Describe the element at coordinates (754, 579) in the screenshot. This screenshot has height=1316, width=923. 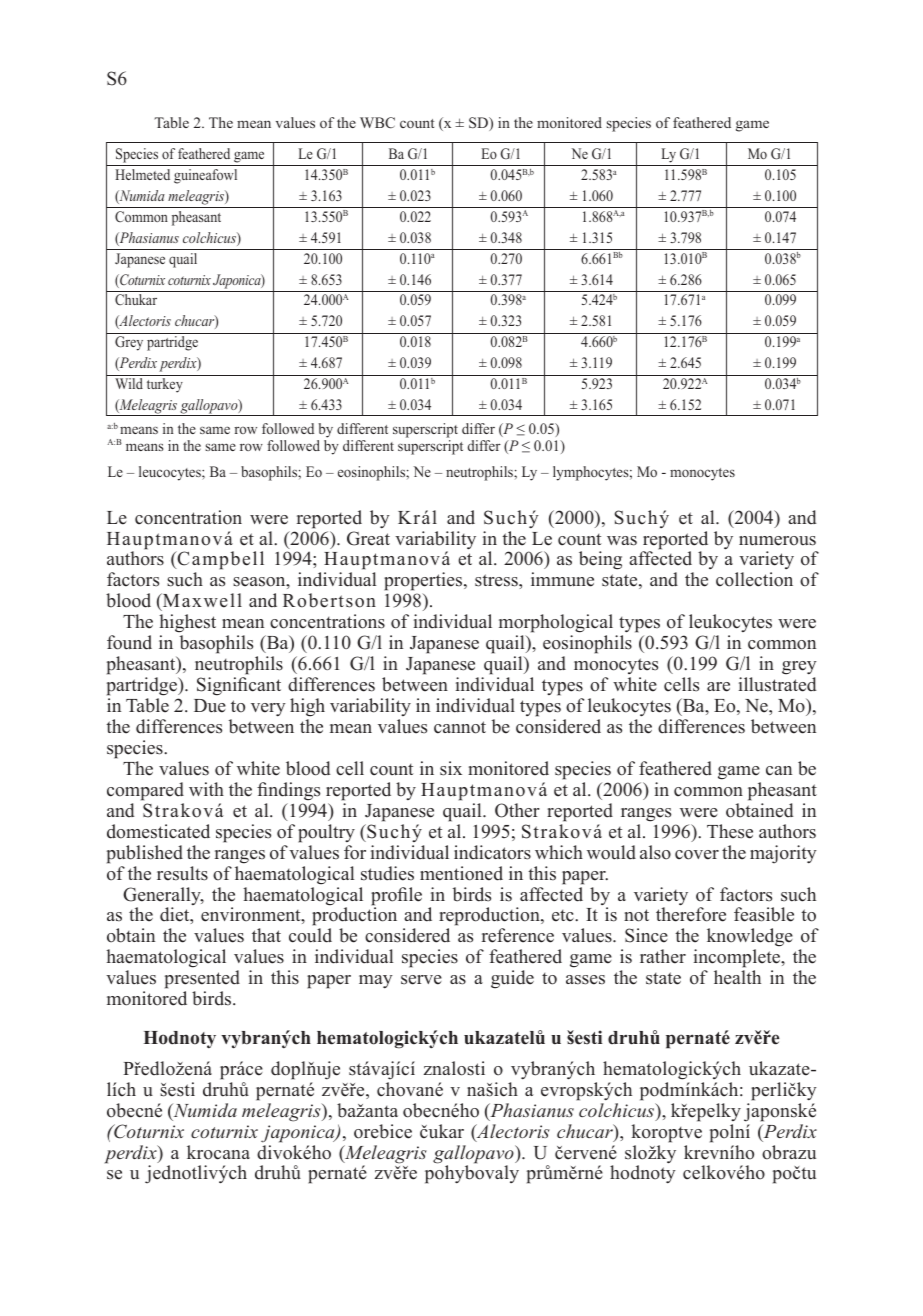
I see `collection` at that location.
